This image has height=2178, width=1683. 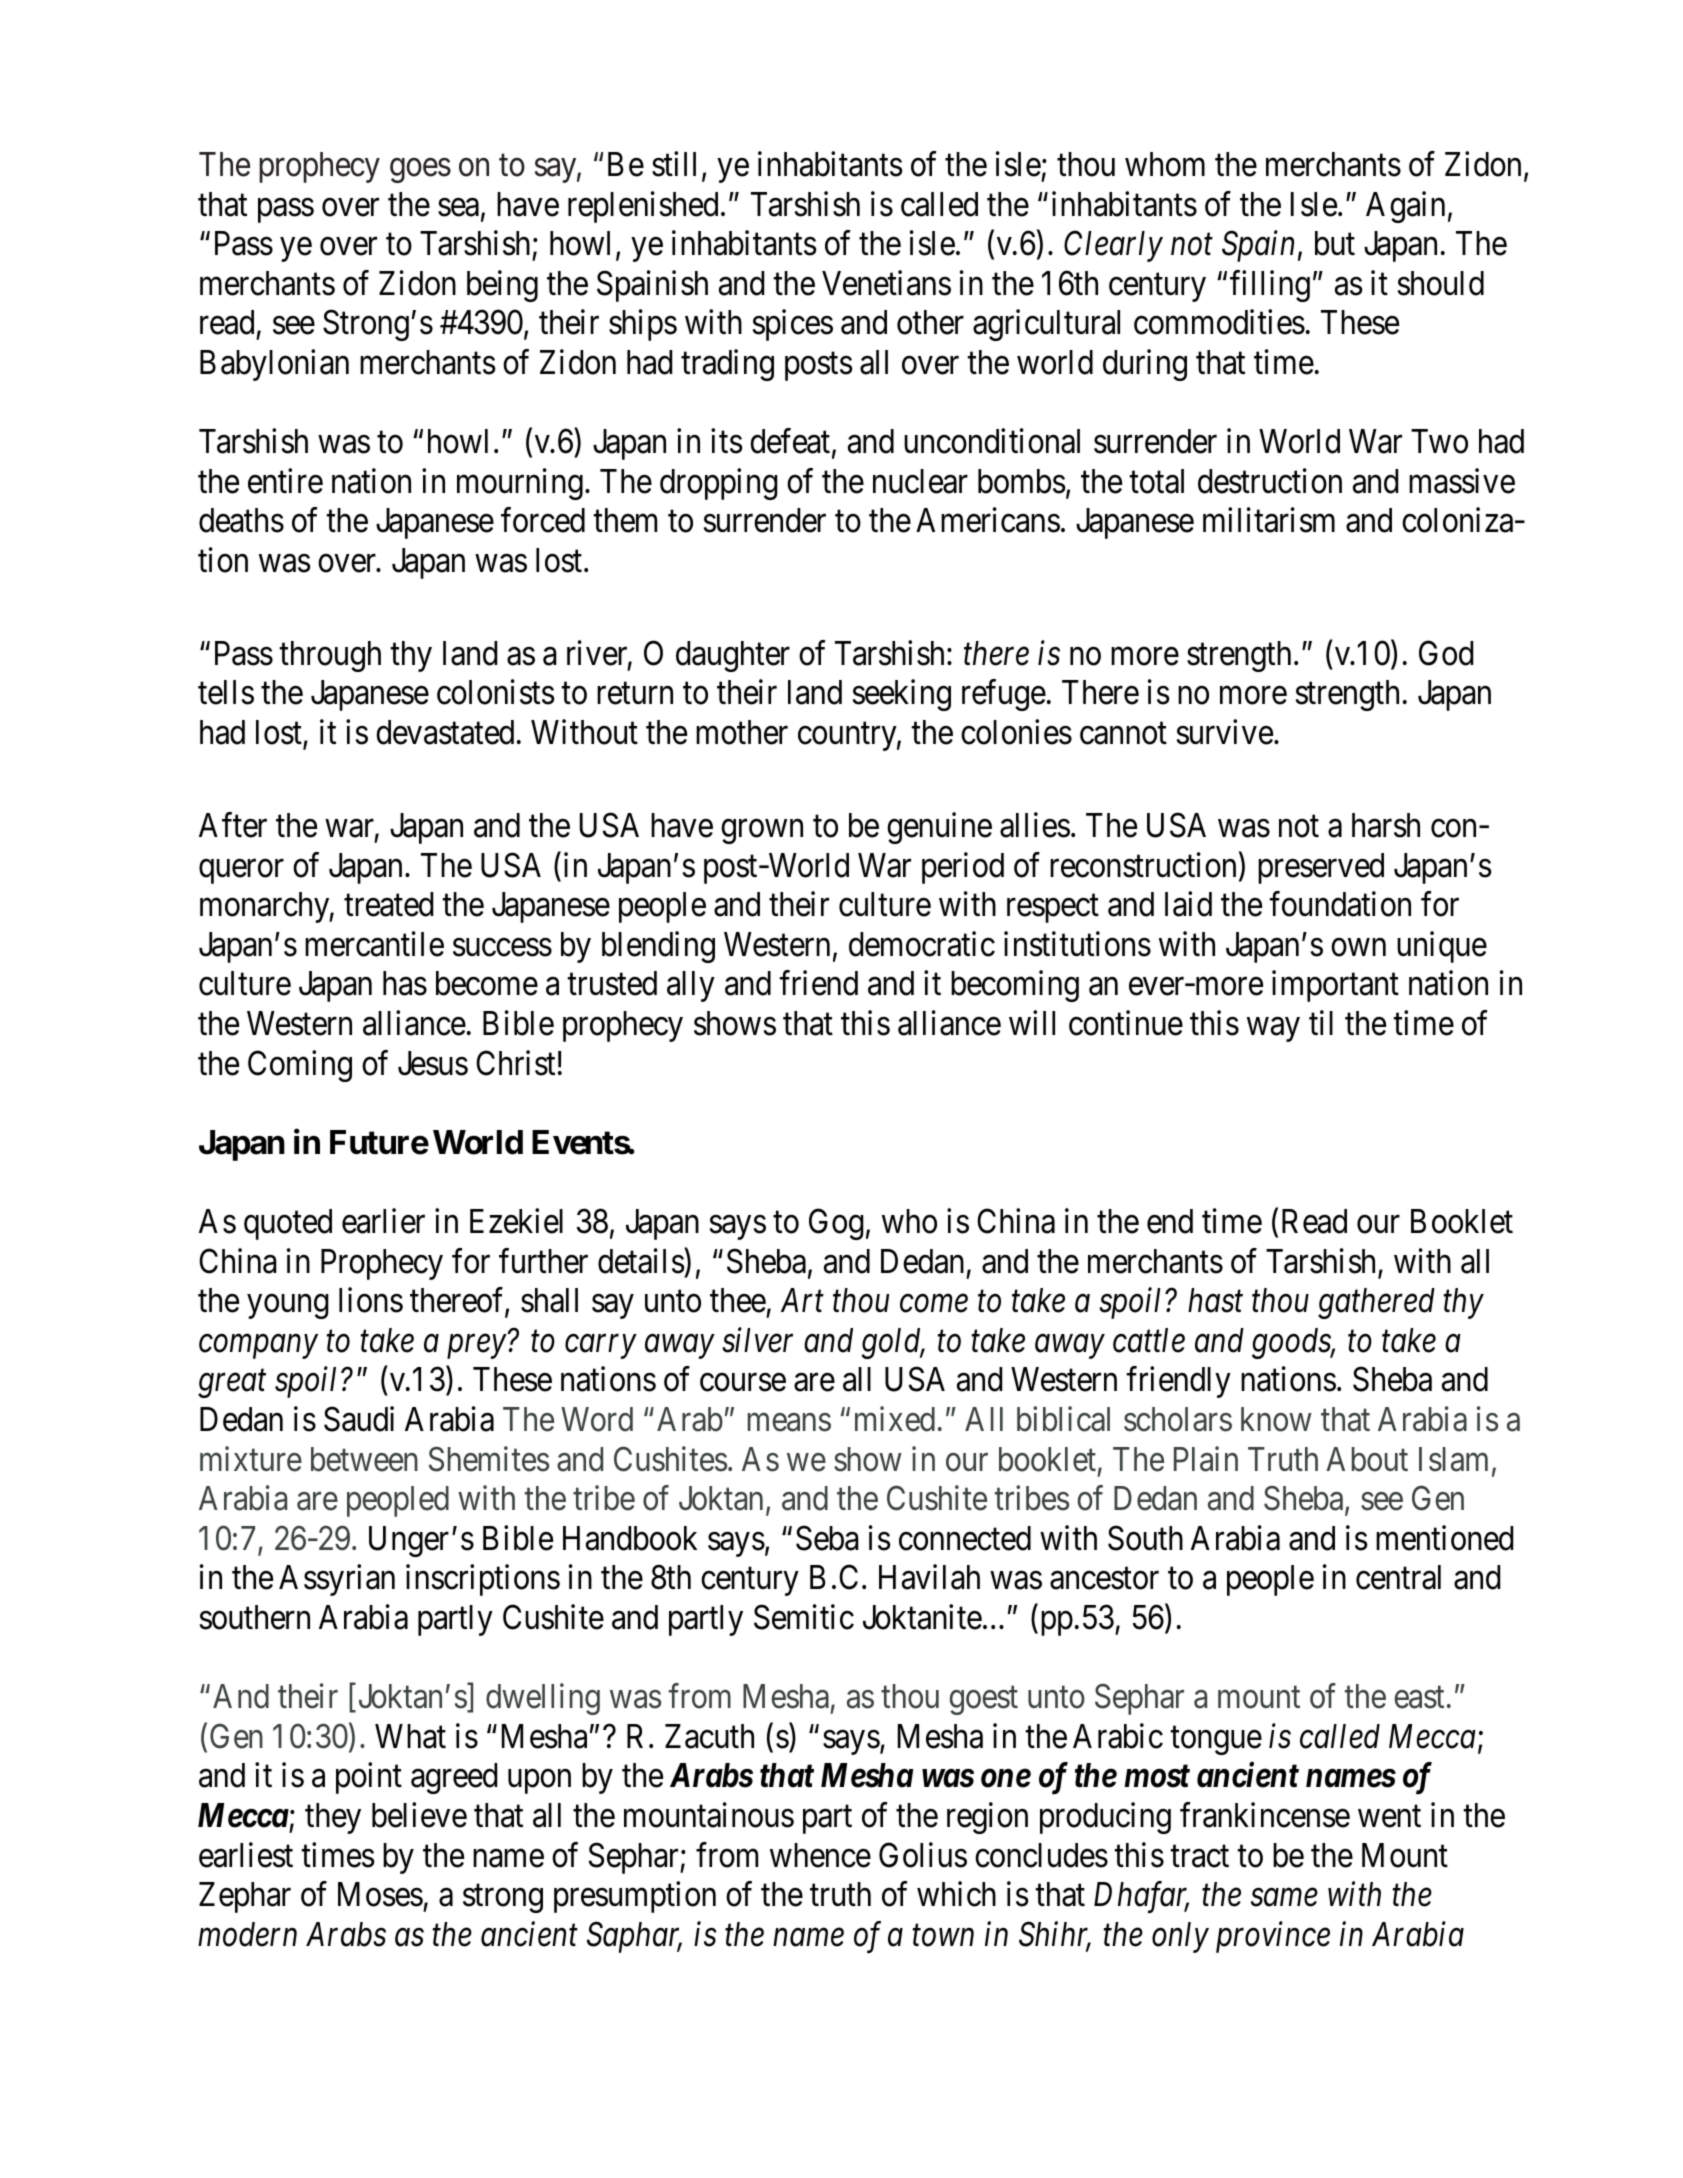 What do you see at coordinates (364, 1459) in the image?
I see `between` at bounding box center [364, 1459].
